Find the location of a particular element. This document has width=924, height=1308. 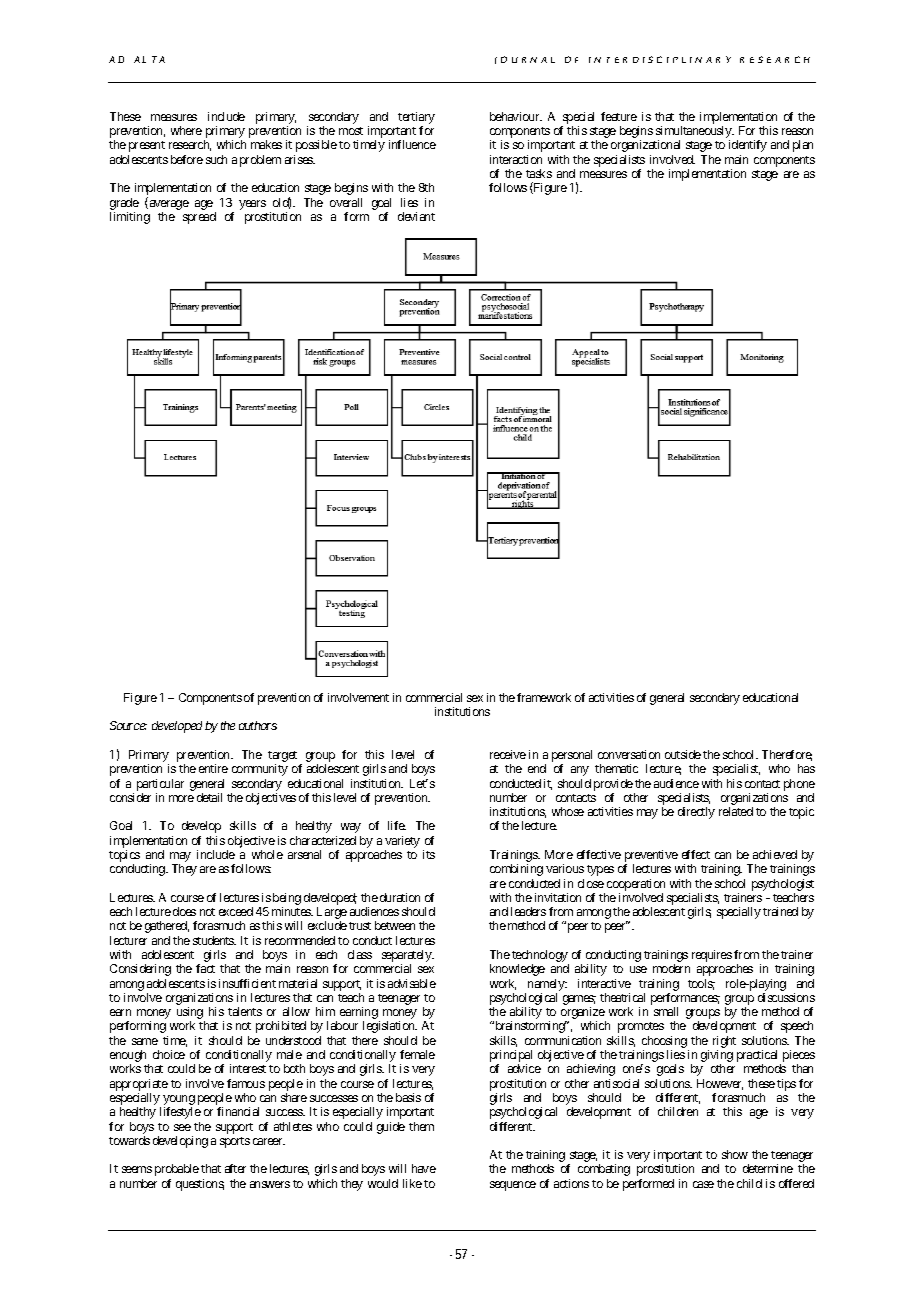

simultaneously is located at coordinates (694, 133).
